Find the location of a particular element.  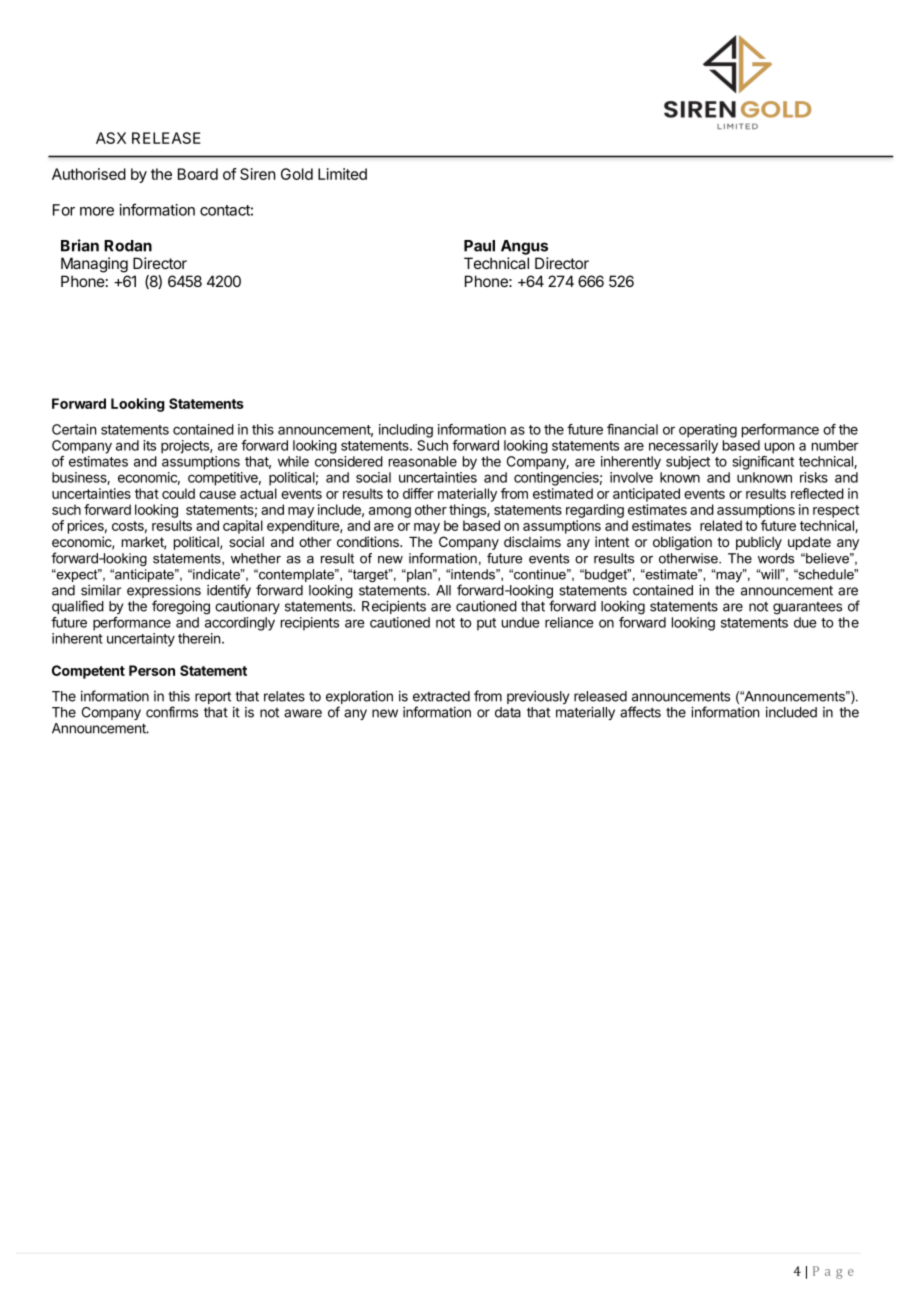

Limited is located at coordinates (342, 174).
